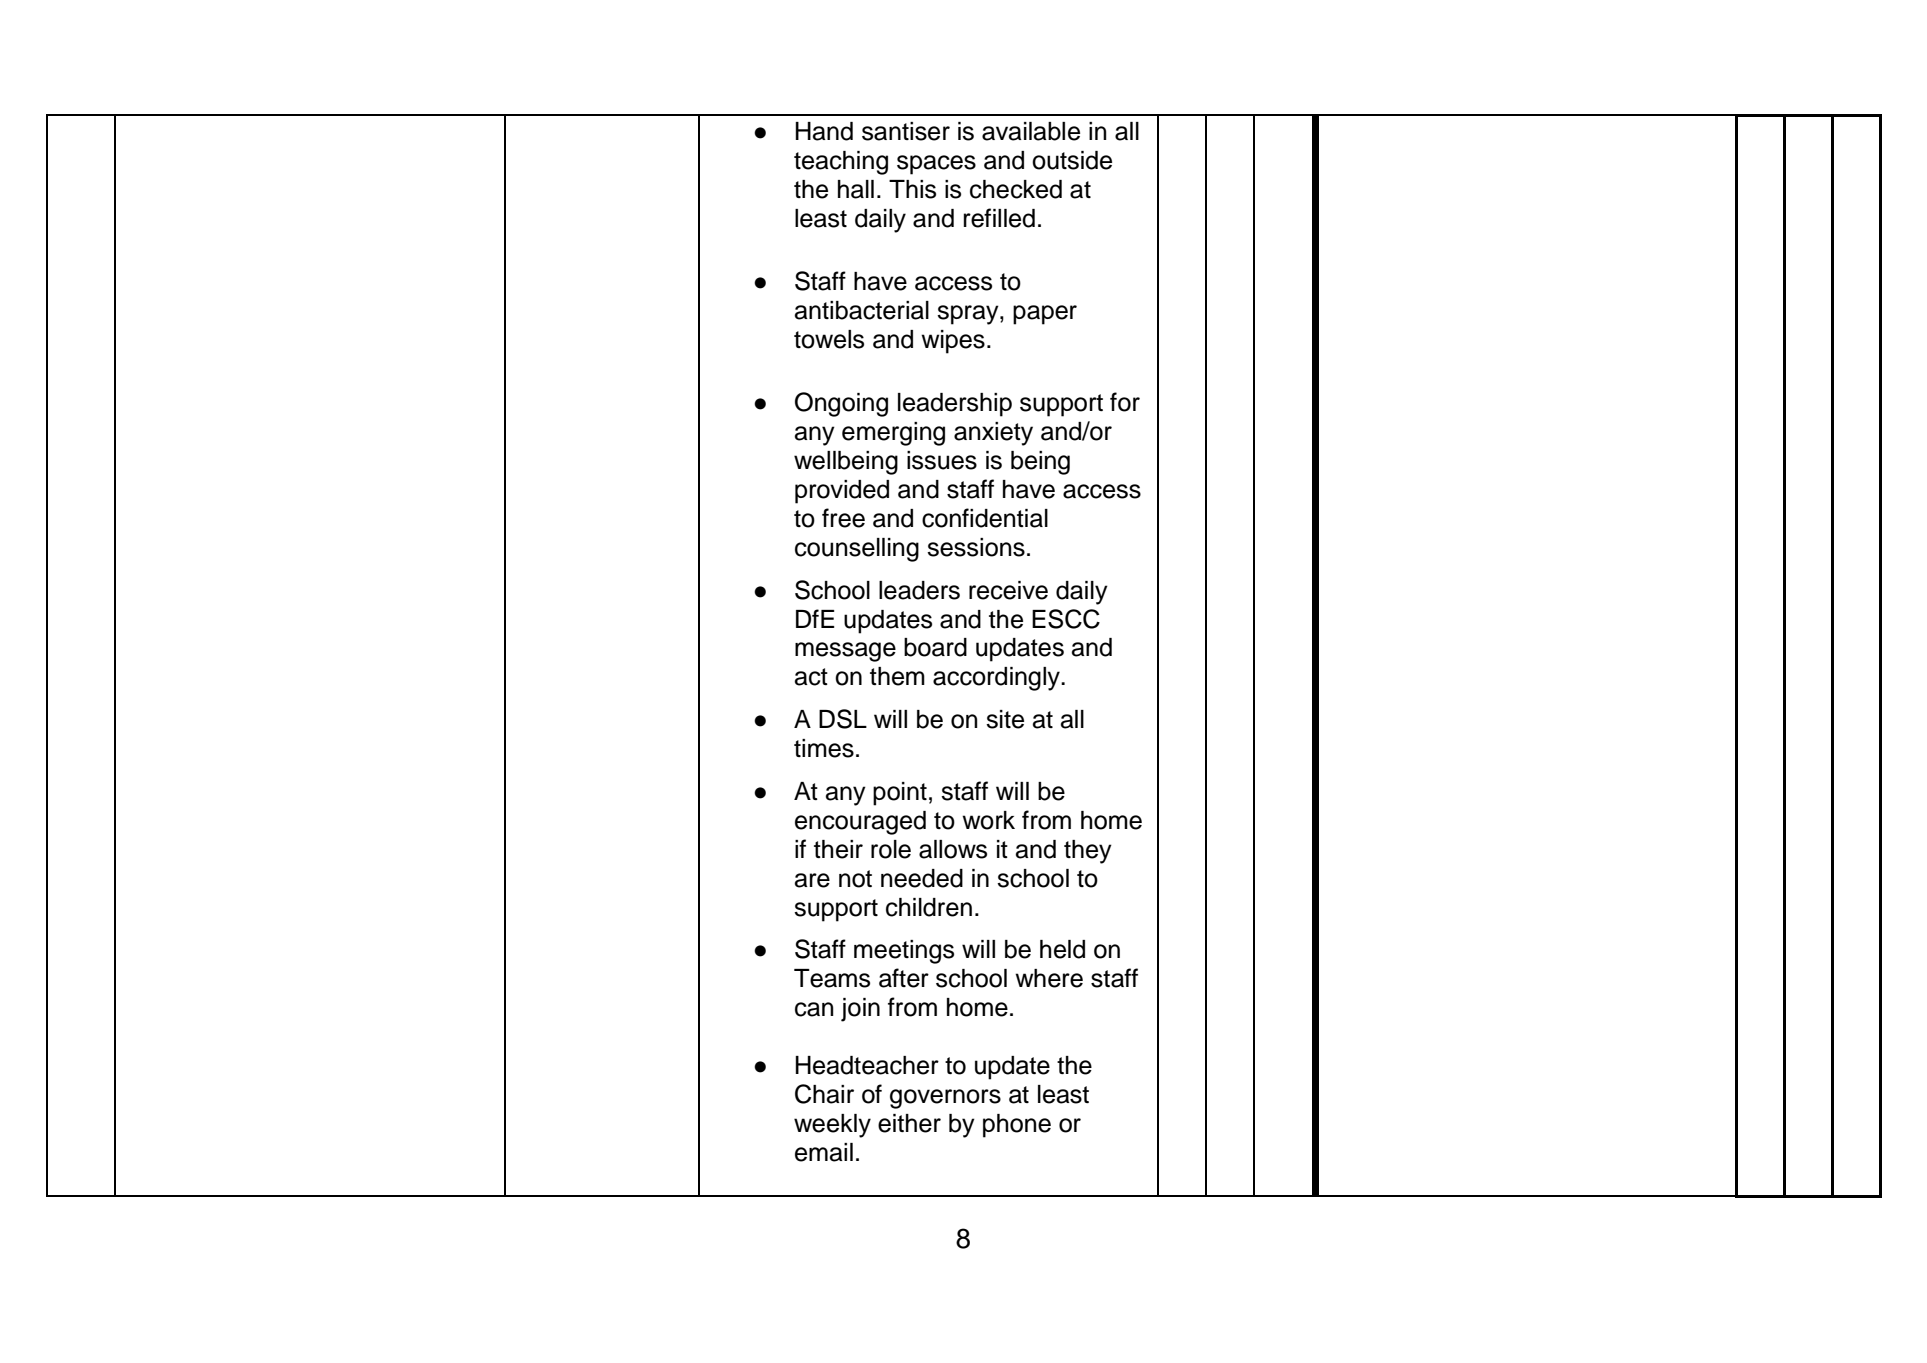  Describe the element at coordinates (945, 1099) in the page. I see `governors` at that location.
